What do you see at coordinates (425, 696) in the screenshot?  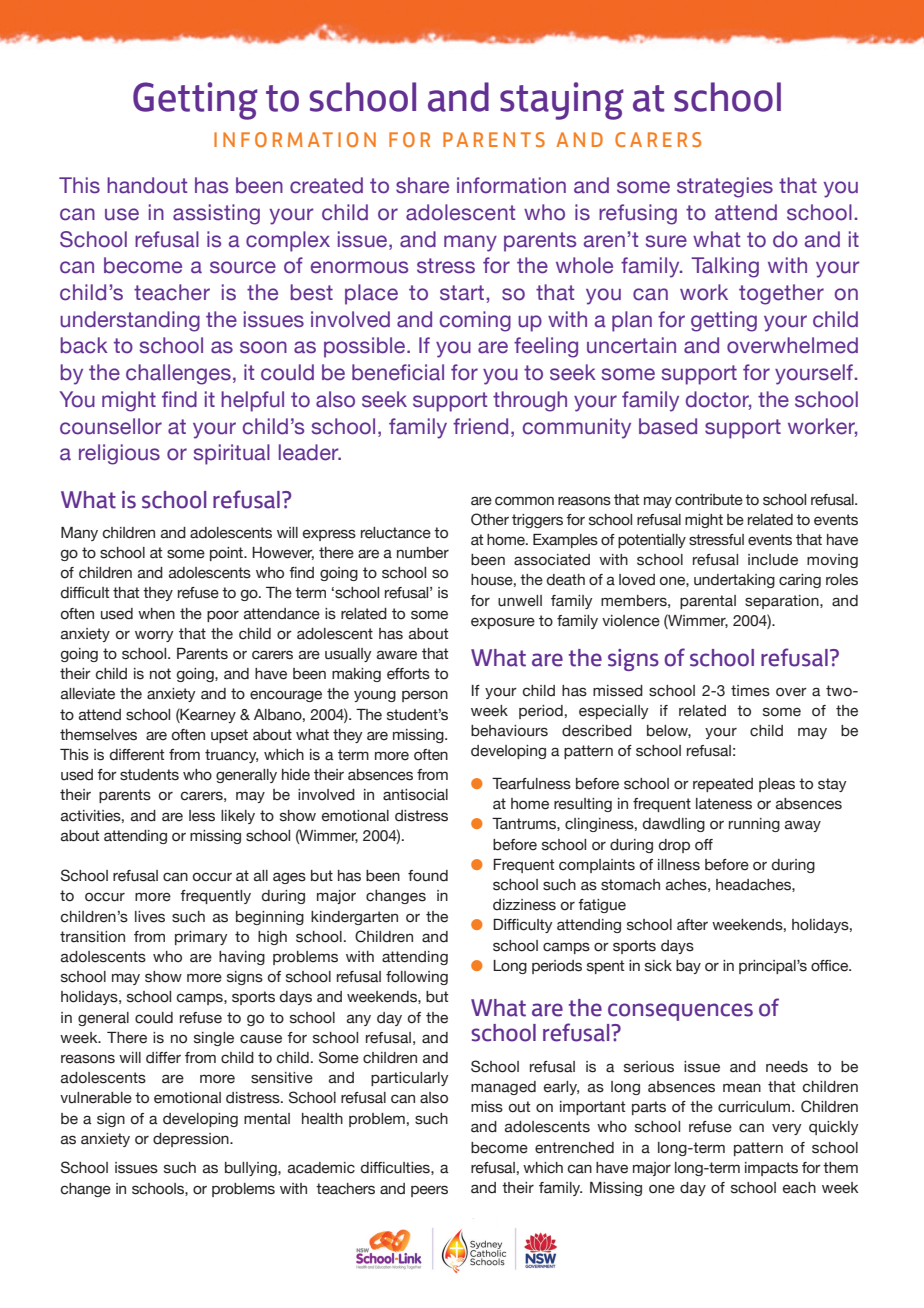 I see `person` at bounding box center [425, 696].
